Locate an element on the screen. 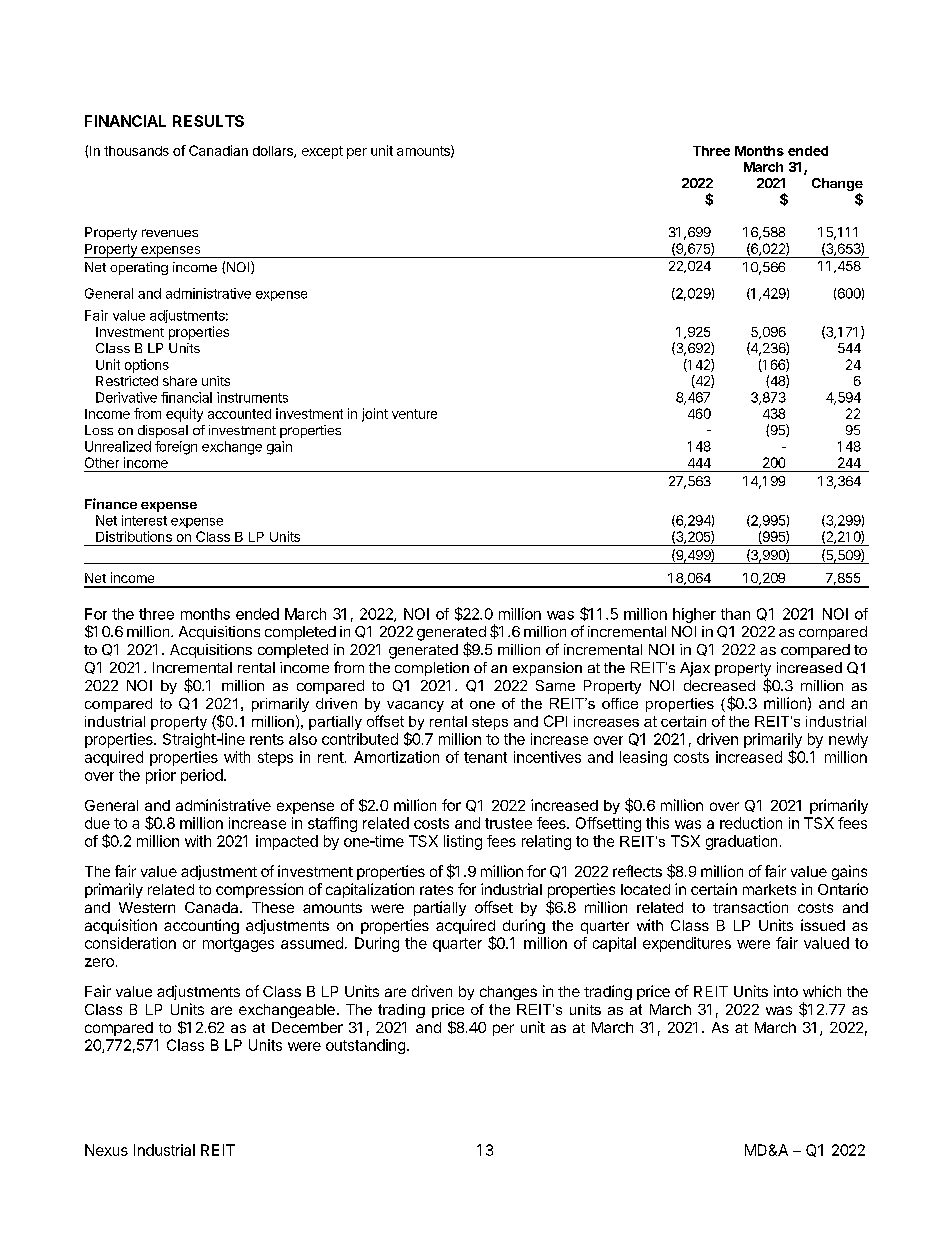  except is located at coordinates (322, 152).
